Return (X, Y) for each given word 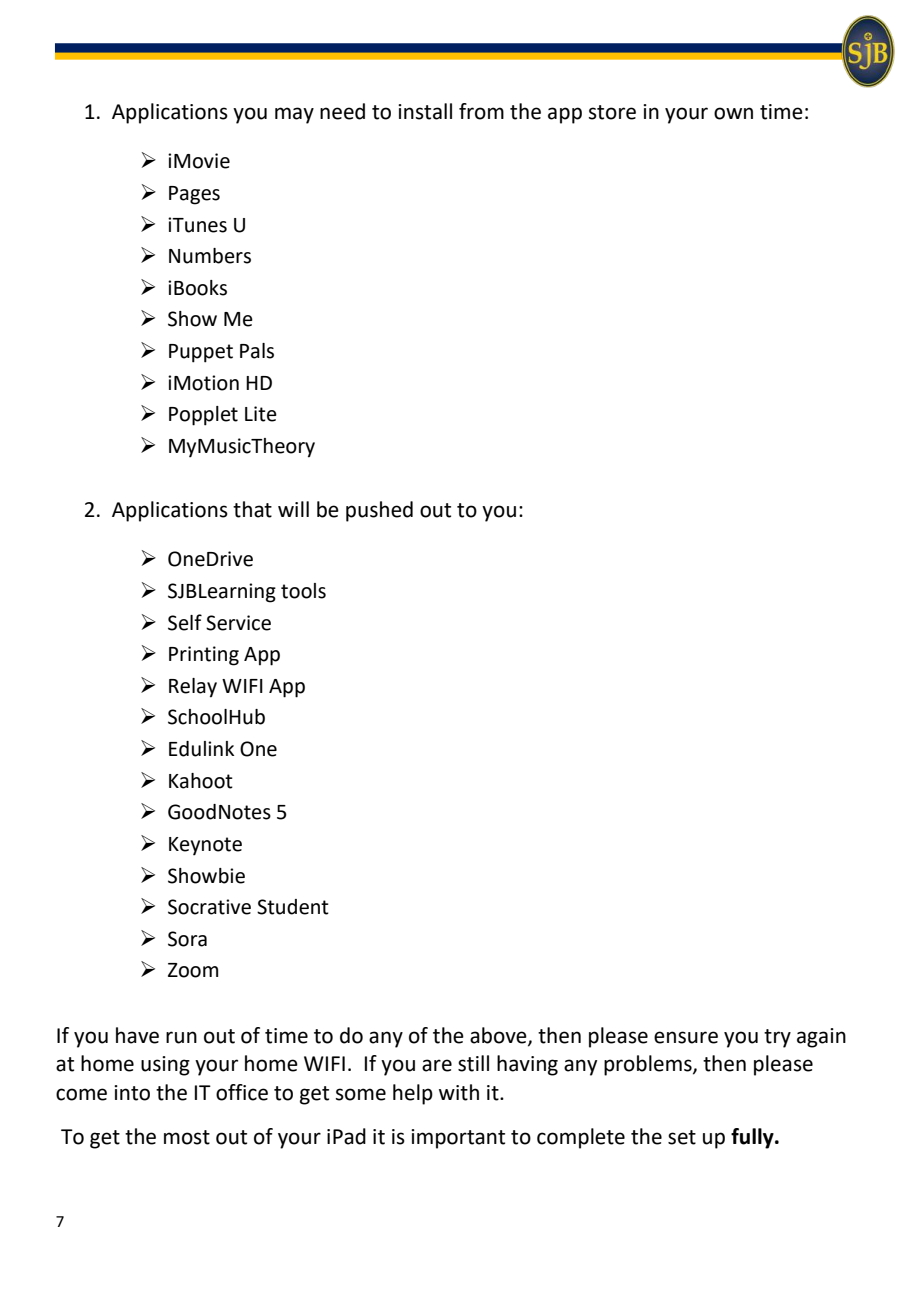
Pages (194, 195)
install (425, 111)
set (682, 1137)
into (132, 1093)
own (733, 113)
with (459, 1092)
